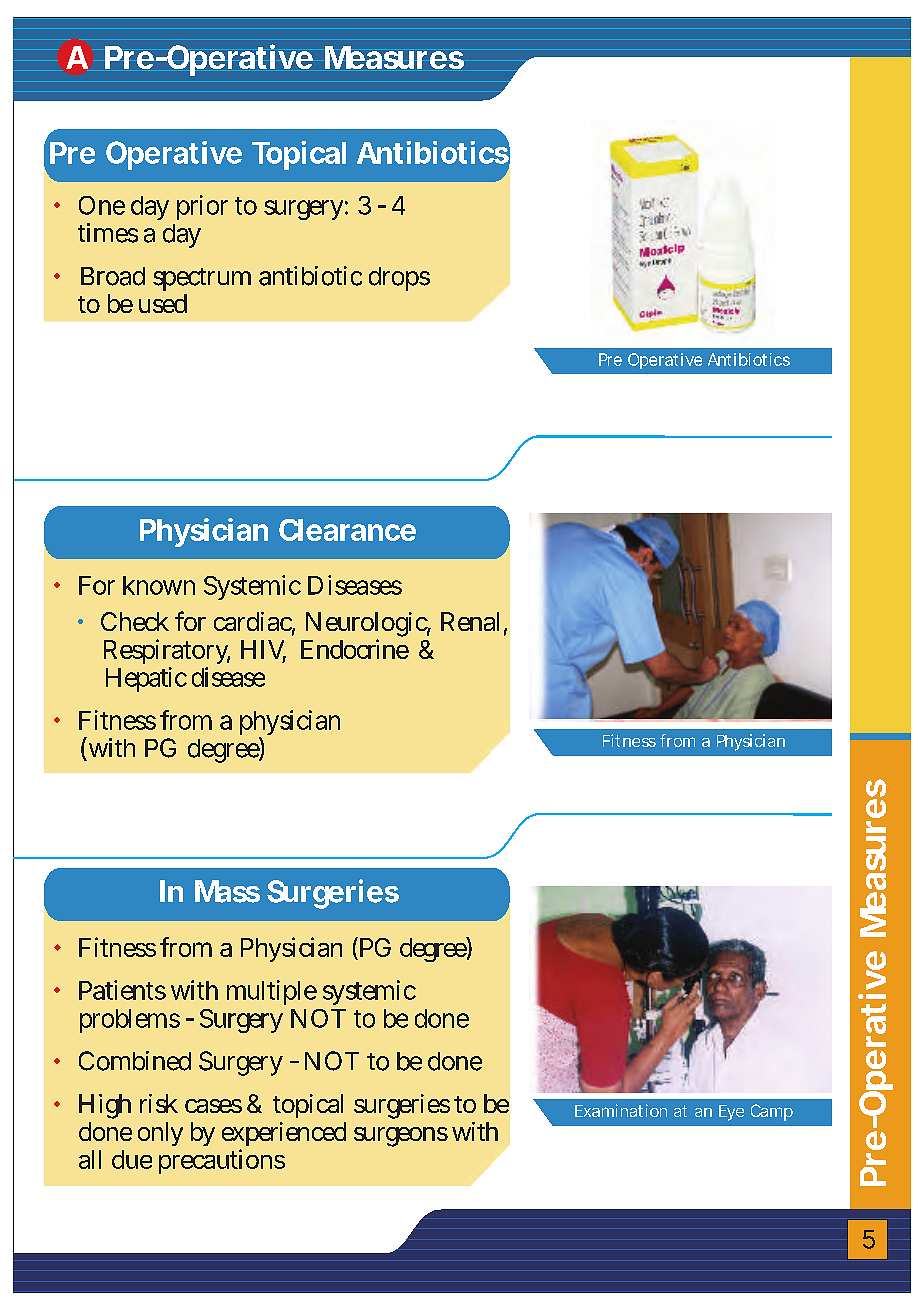  What do you see at coordinates (160, 1134) in the screenshot?
I see `only` at bounding box center [160, 1134].
